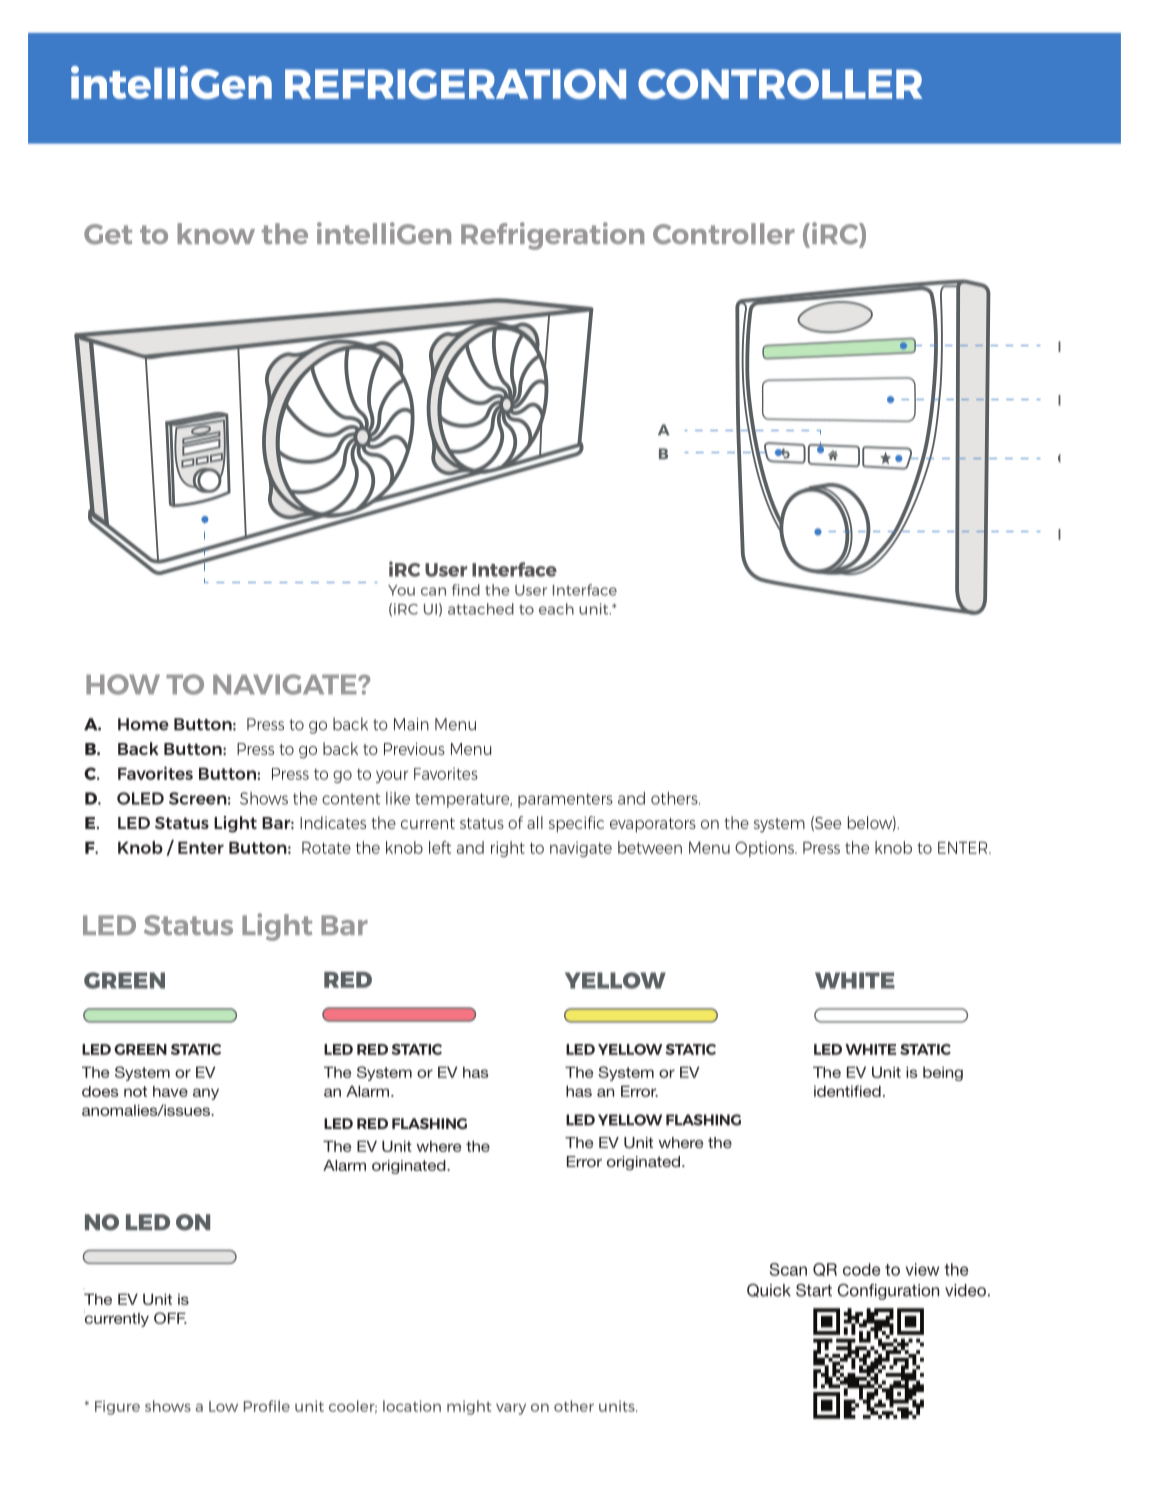  What do you see at coordinates (170, 1091) in the screenshot?
I see `have` at bounding box center [170, 1091].
